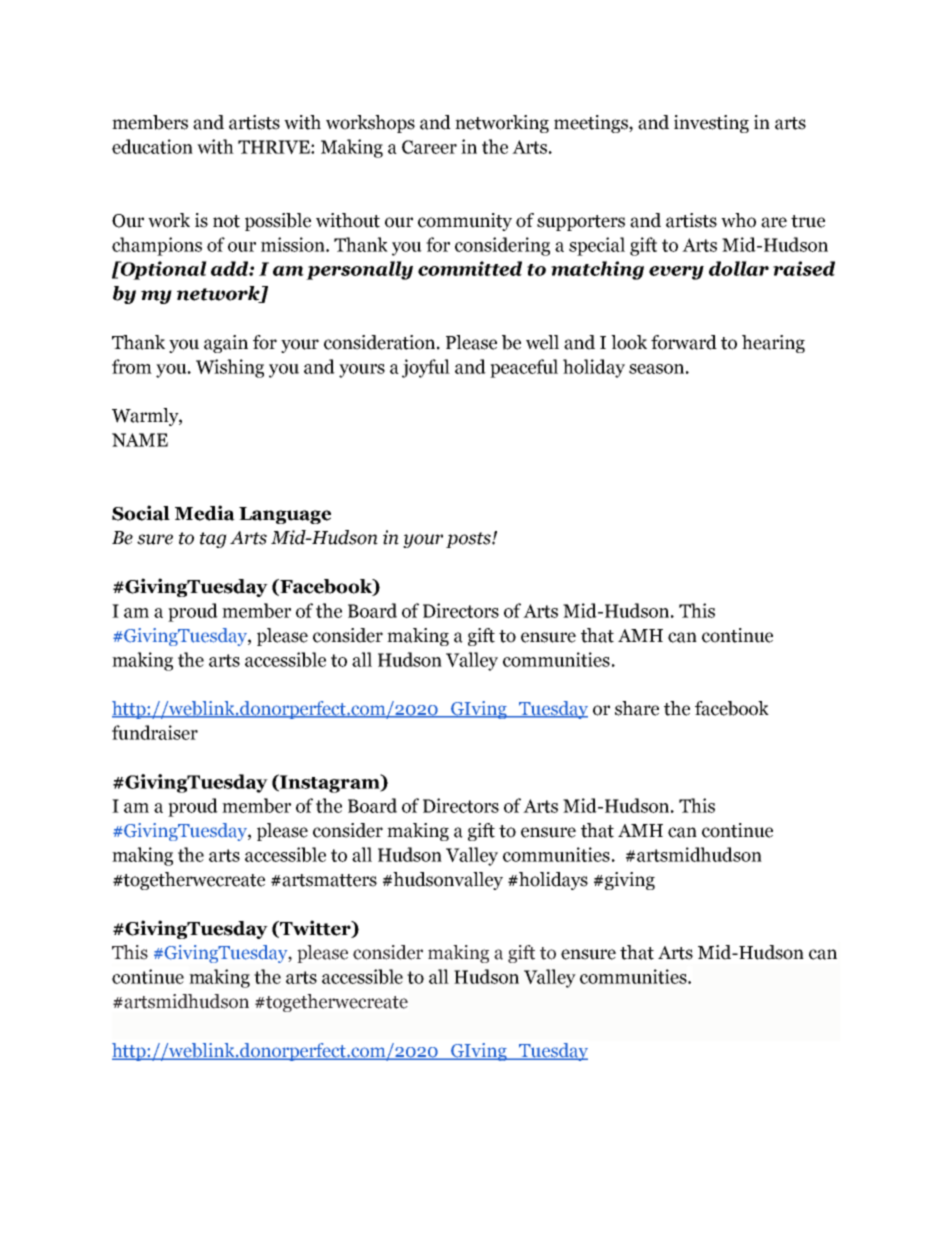  Describe the element at coordinates (773, 344) in the screenshot. I see `hearing` at that location.
